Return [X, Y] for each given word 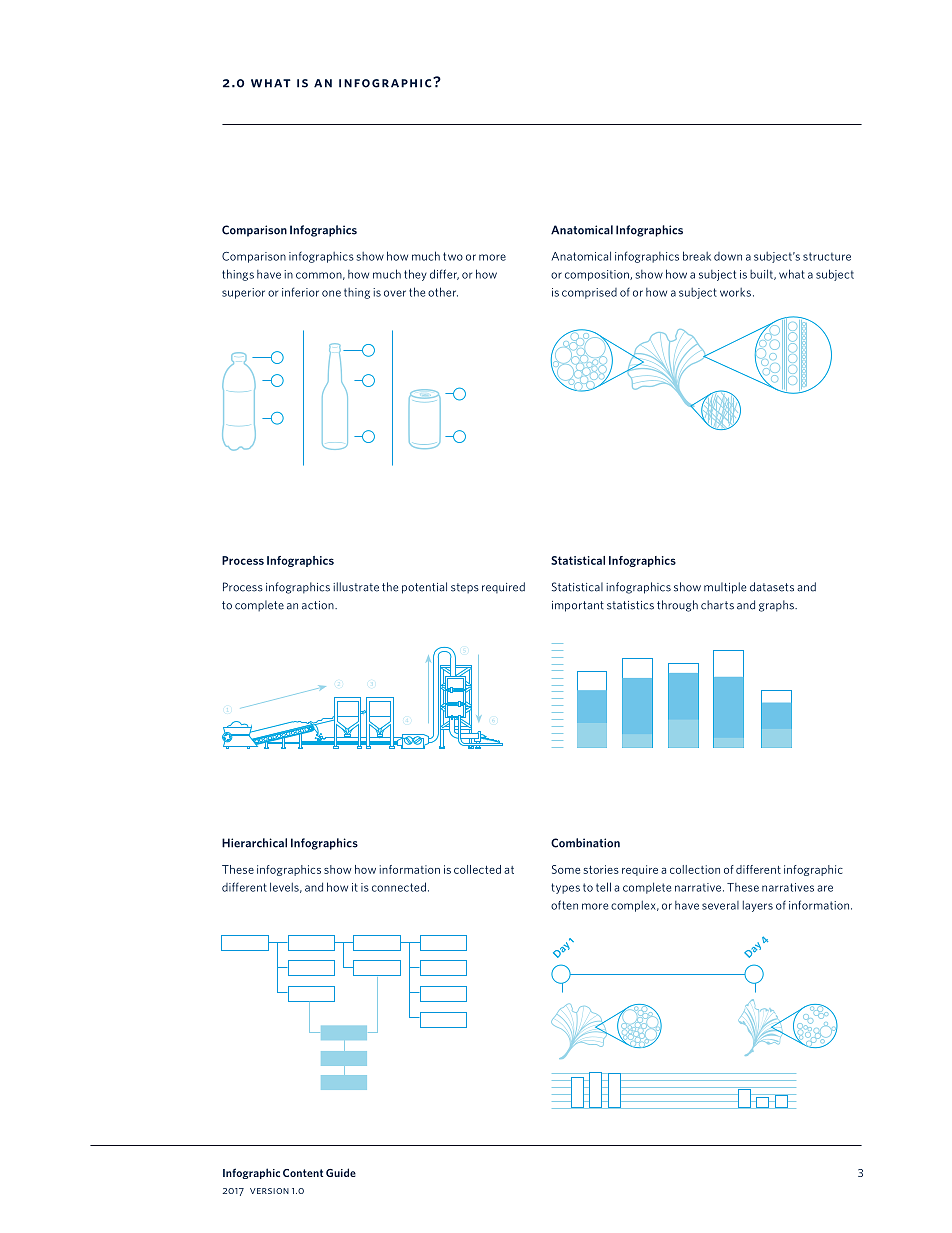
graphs [777, 606]
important [578, 606]
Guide [341, 1172]
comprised [589, 293]
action [319, 605]
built [762, 274]
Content [303, 1173]
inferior [300, 292]
